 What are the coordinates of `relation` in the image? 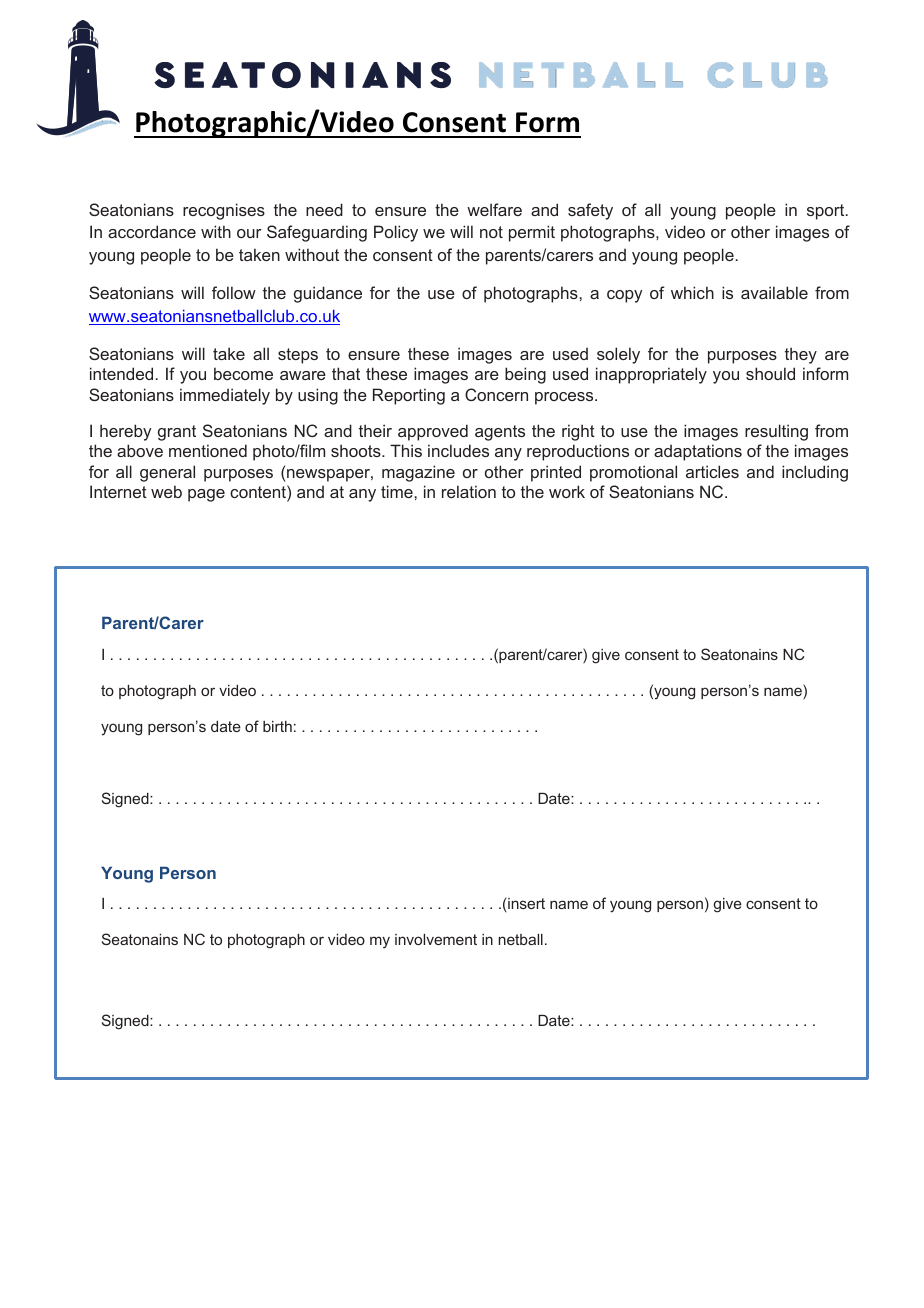 It's located at (469, 491).
